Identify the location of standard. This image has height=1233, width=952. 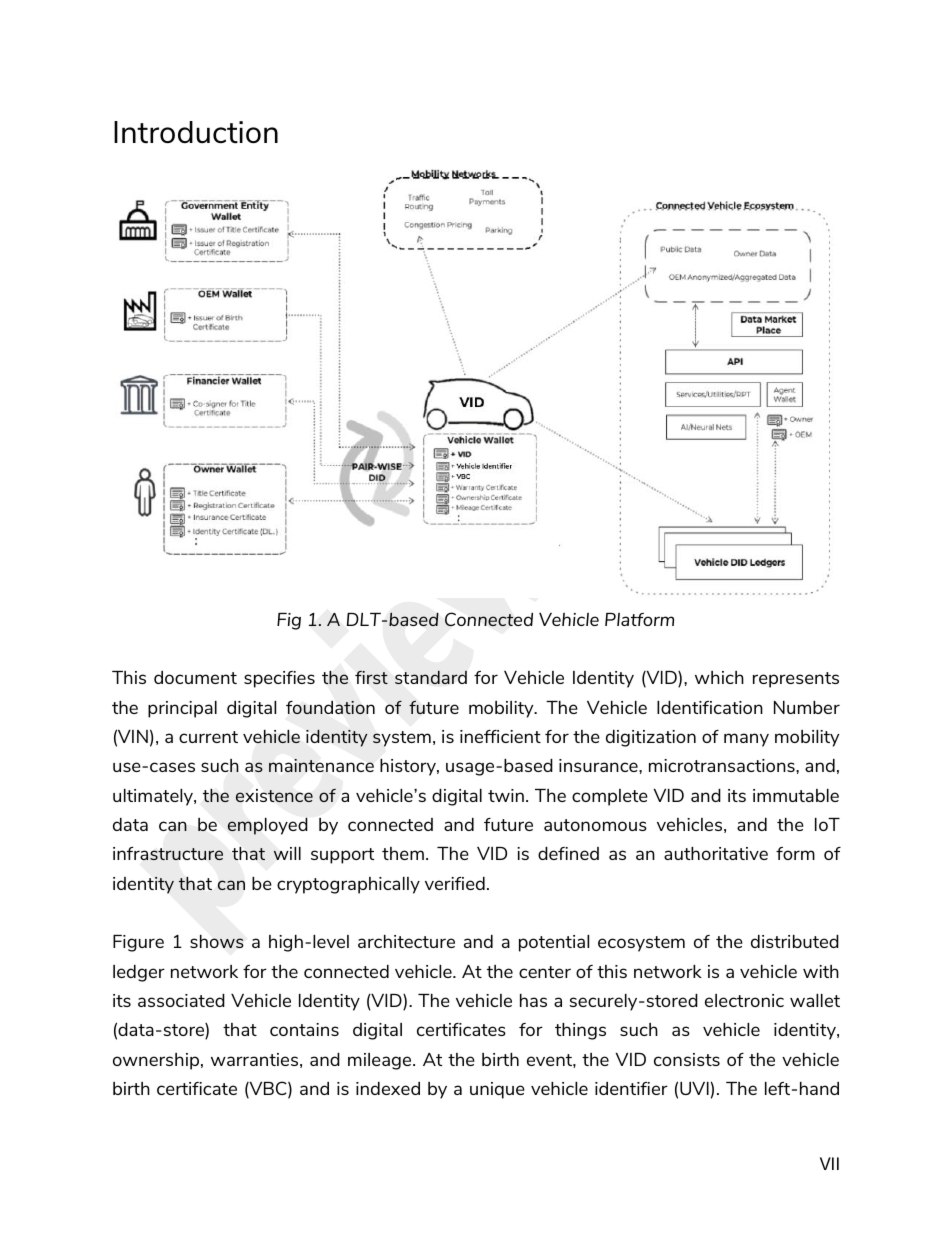
(431, 677).
